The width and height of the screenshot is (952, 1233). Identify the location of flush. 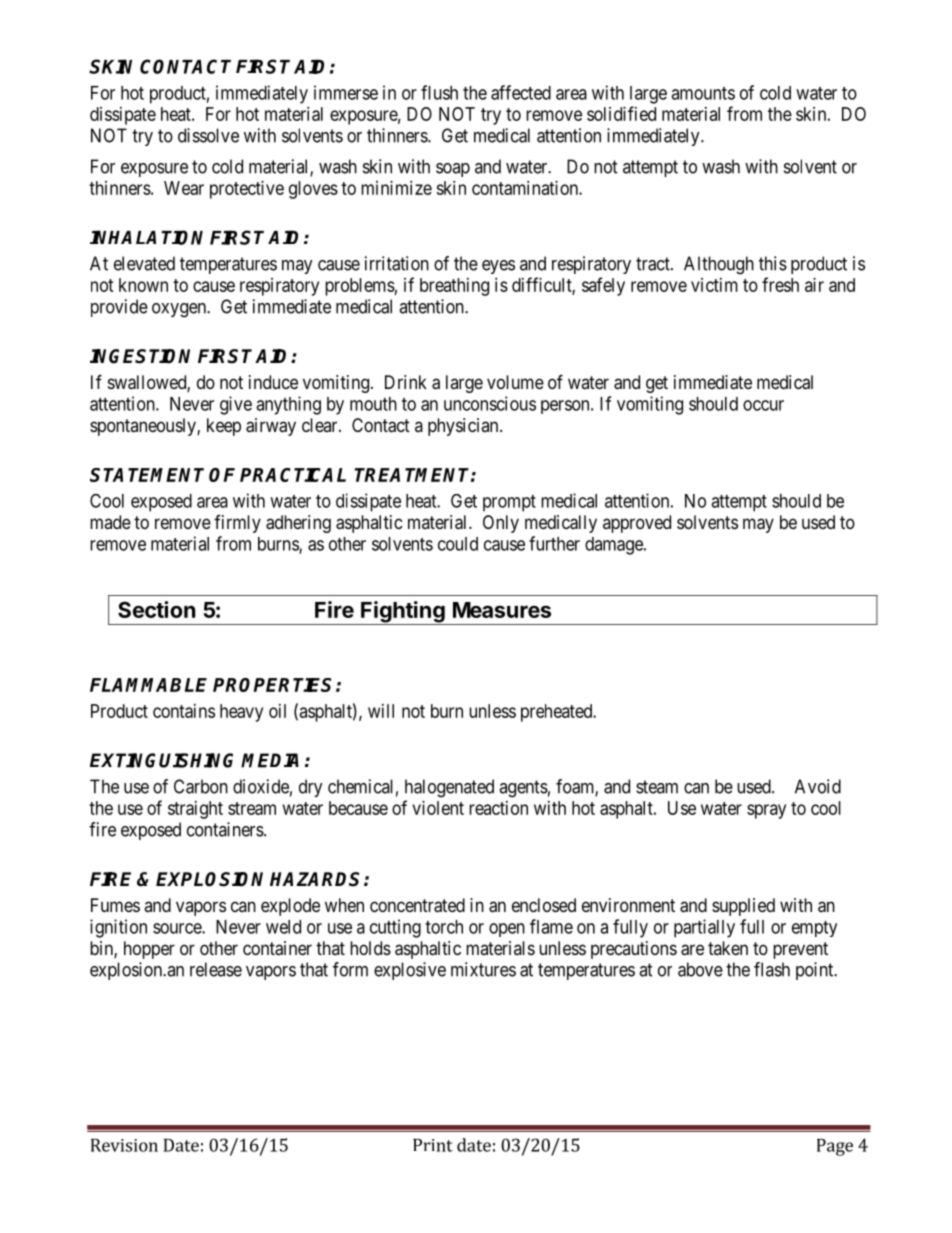
(439, 92).
